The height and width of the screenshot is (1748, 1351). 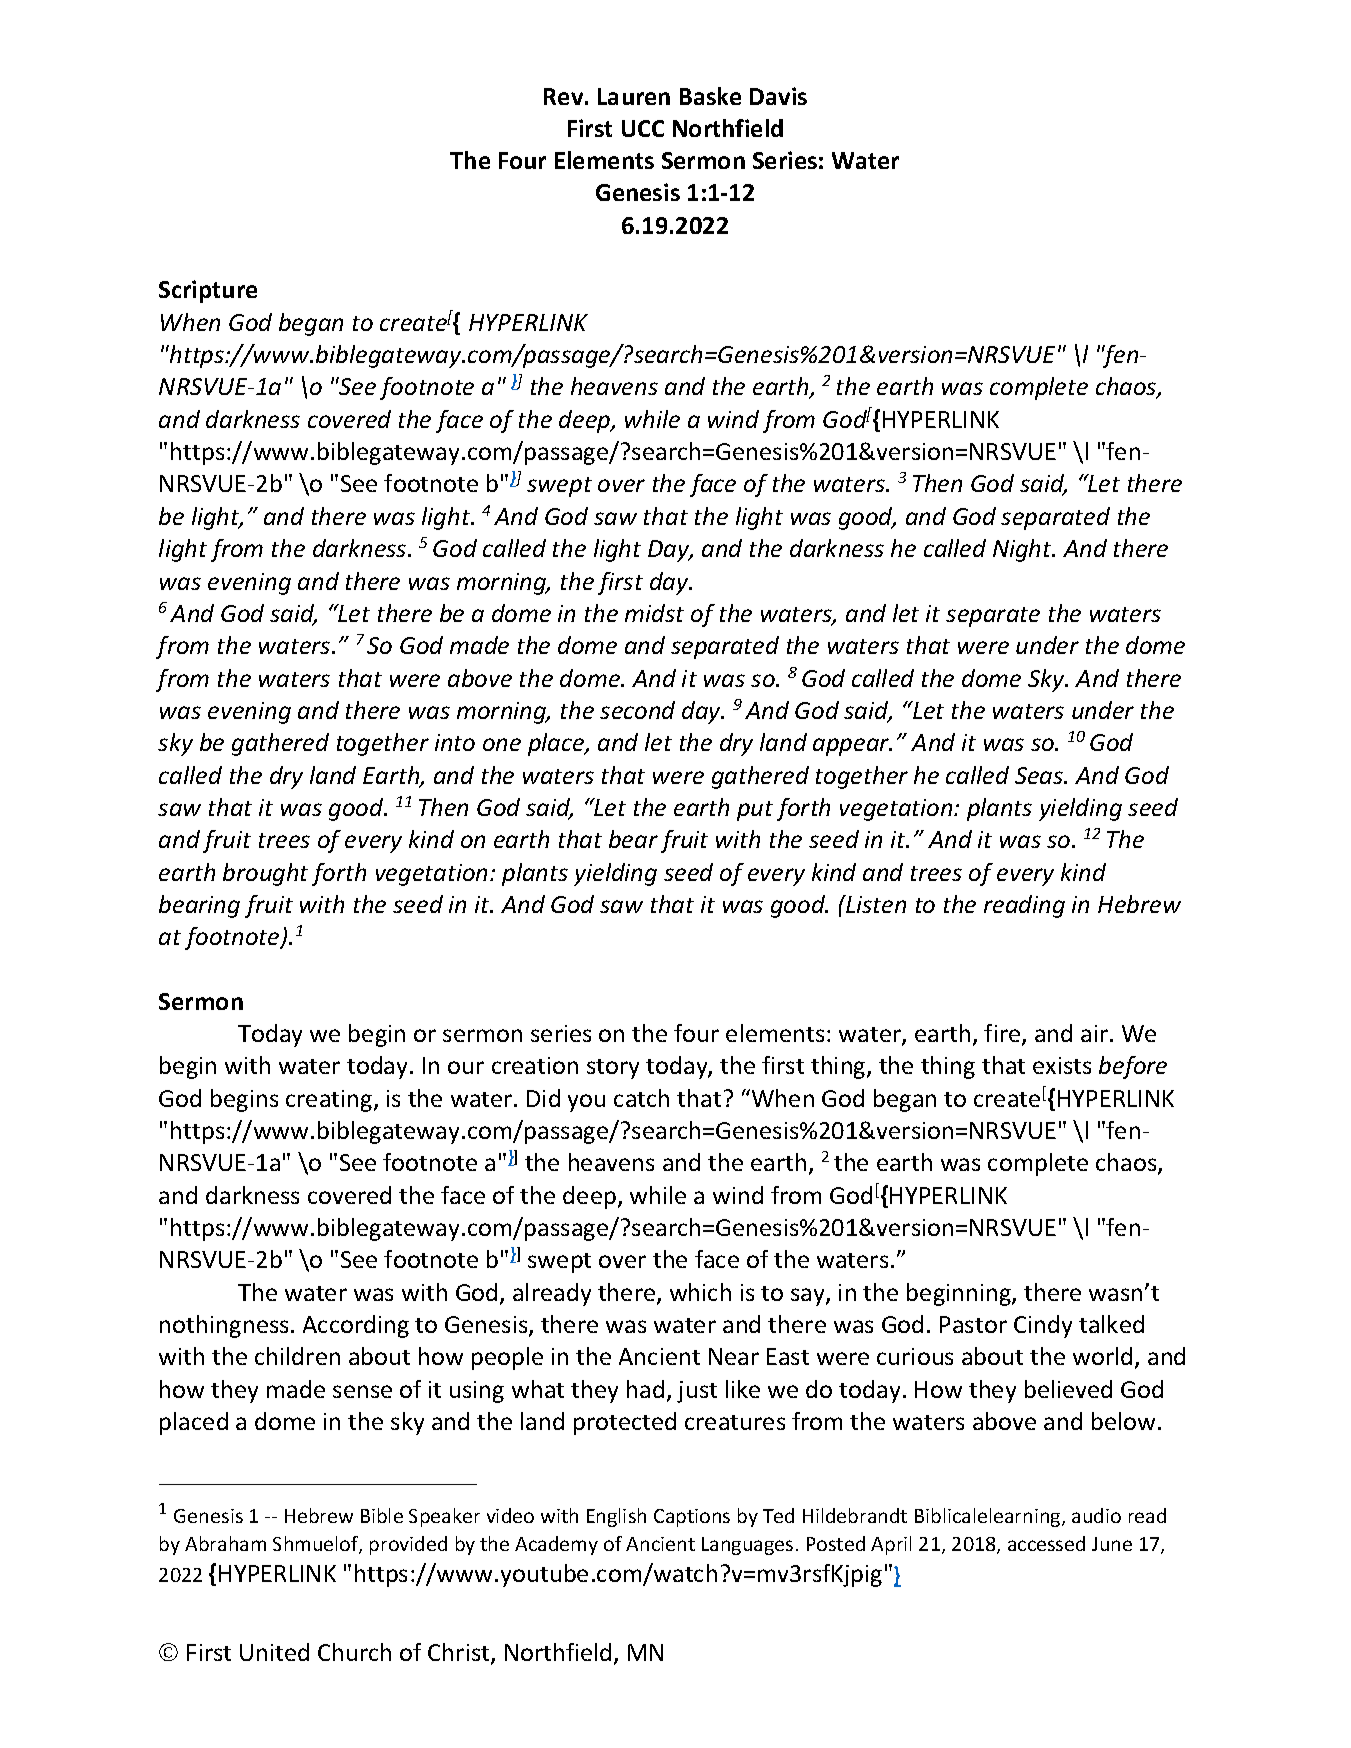 What do you see at coordinates (455, 742) in the screenshot?
I see `into` at bounding box center [455, 742].
